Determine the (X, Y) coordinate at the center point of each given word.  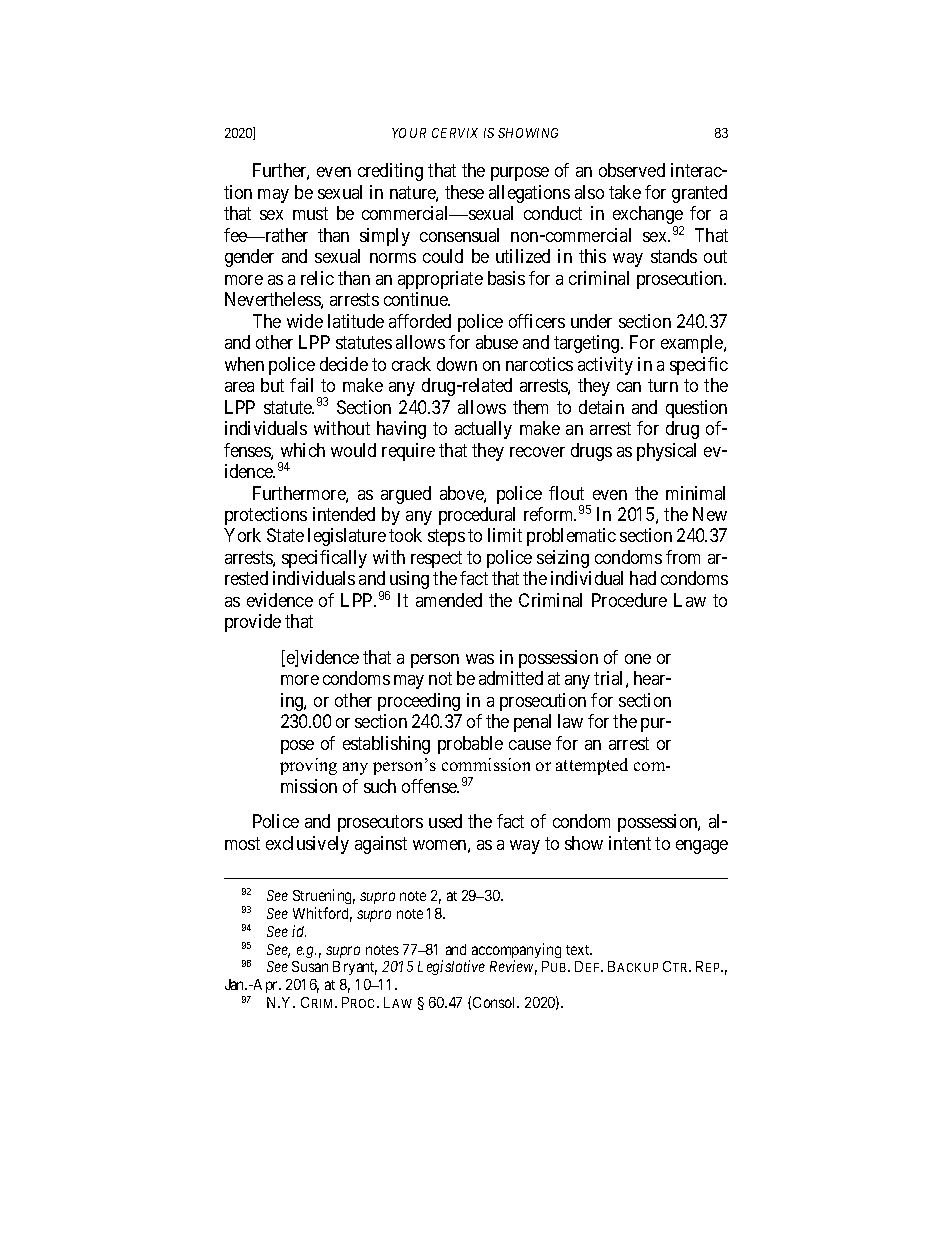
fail (301, 385)
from (683, 557)
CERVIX (455, 133)
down (457, 364)
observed (632, 170)
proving (308, 766)
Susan (310, 966)
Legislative (451, 967)
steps (446, 538)
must (310, 213)
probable (470, 745)
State (285, 535)
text (579, 950)
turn (663, 385)
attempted (592, 766)
